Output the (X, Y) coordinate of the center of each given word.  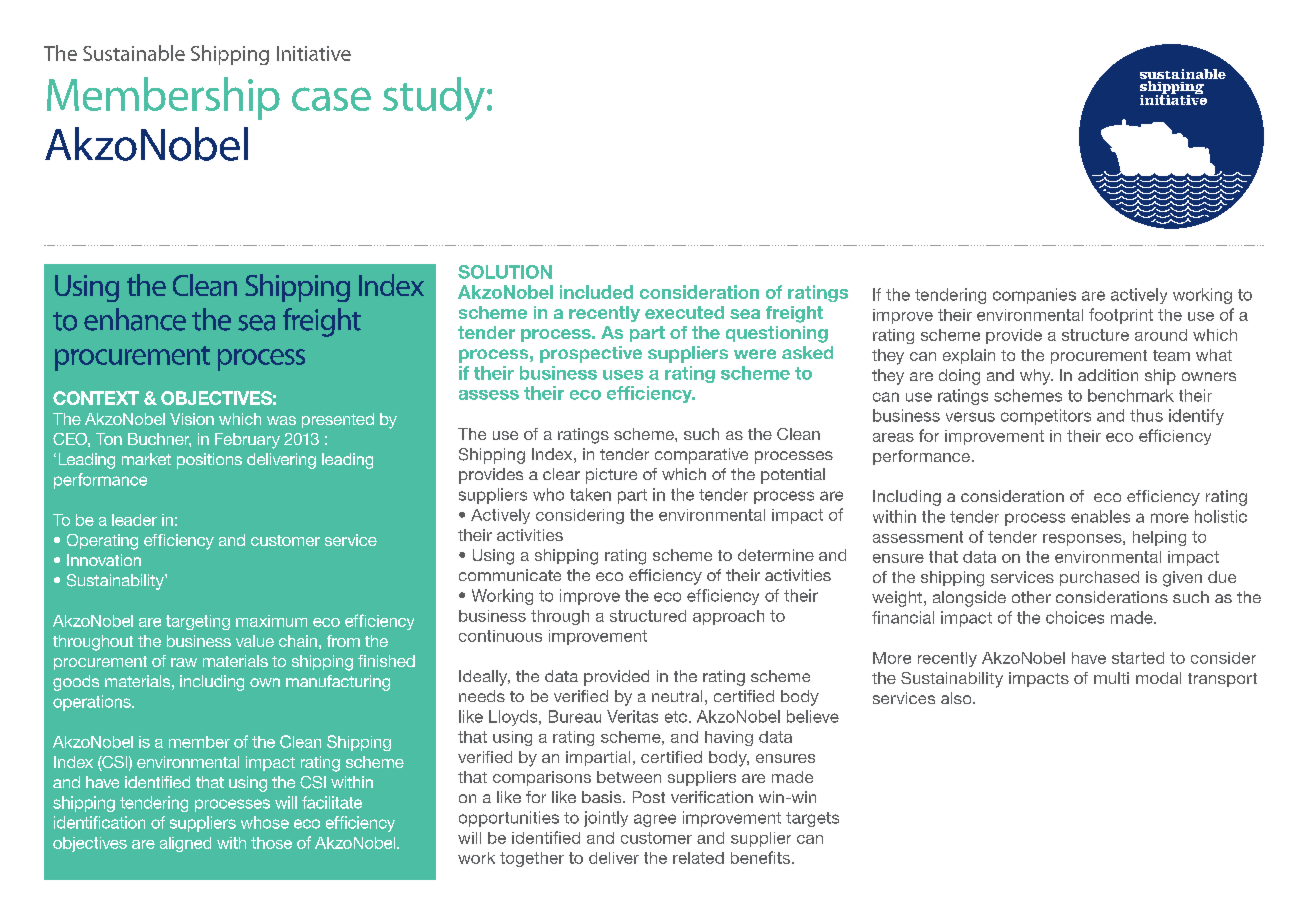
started (1138, 658)
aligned (185, 844)
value (255, 641)
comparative (701, 456)
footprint (1121, 316)
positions (209, 461)
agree (655, 820)
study (434, 99)
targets (812, 819)
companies (1034, 296)
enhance (135, 319)
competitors (1046, 417)
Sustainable (134, 53)
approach (728, 617)
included (596, 292)
